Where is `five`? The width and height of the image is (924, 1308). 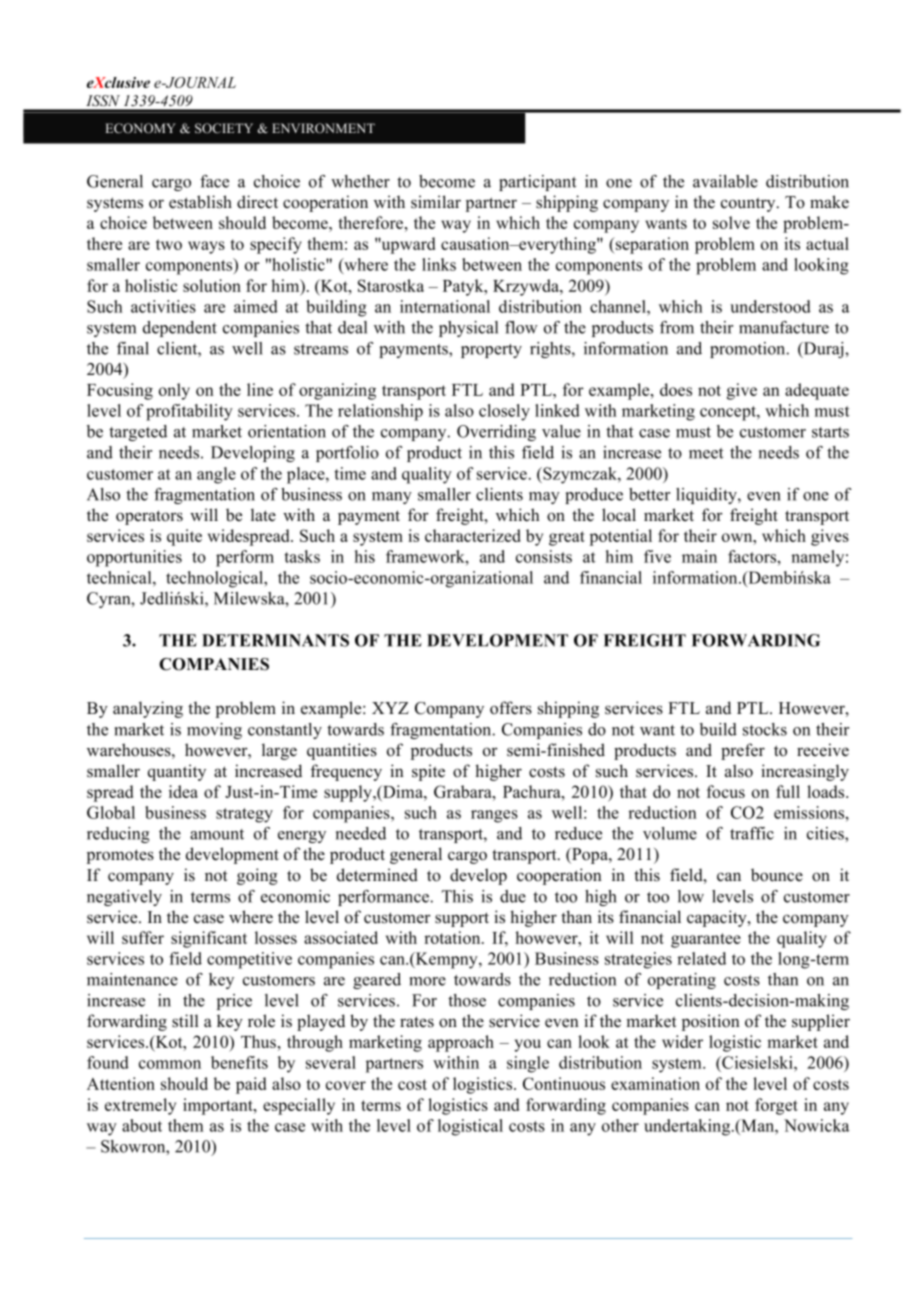
five is located at coordinates (657, 556).
